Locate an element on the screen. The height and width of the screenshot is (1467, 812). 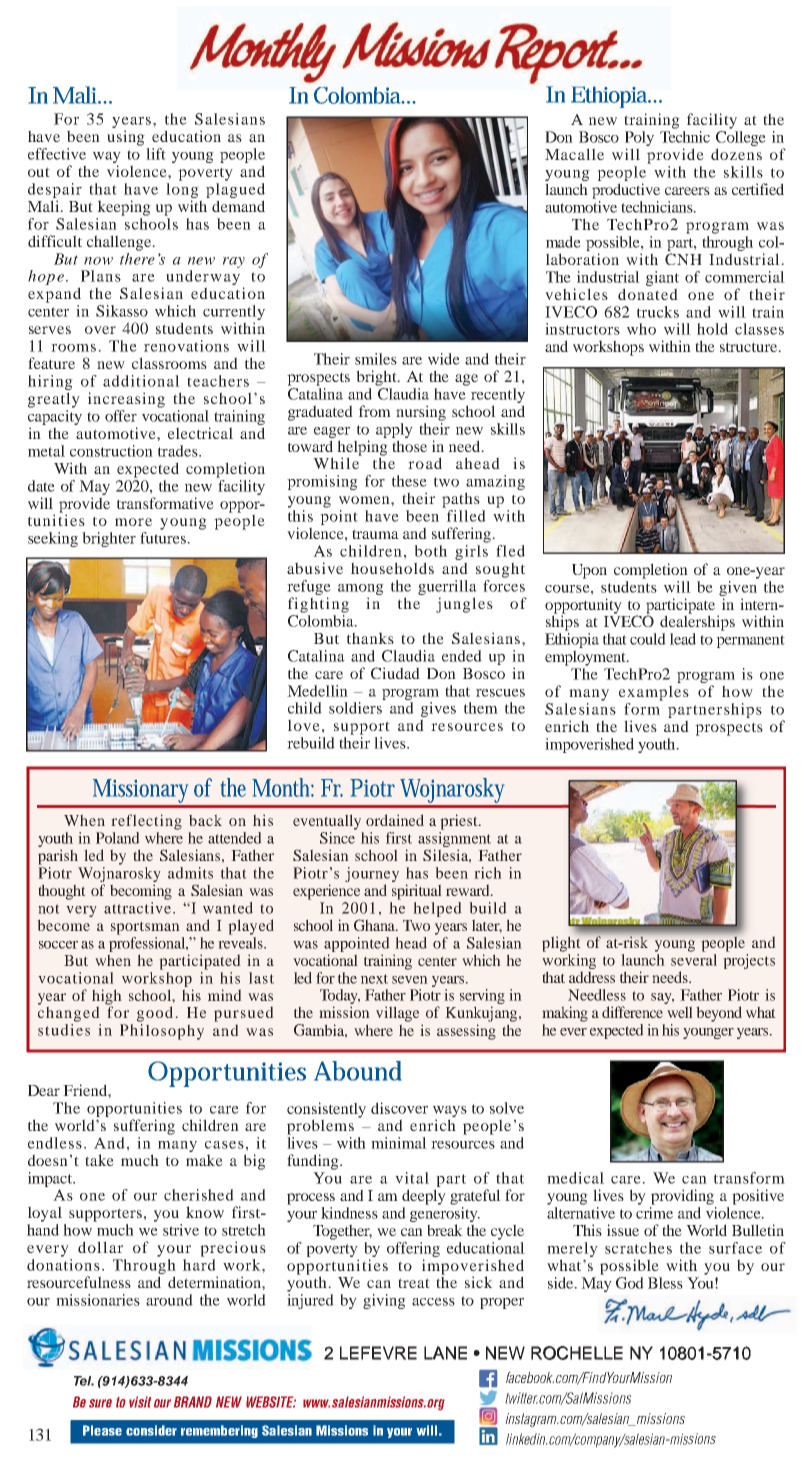
take is located at coordinates (99, 1160).
